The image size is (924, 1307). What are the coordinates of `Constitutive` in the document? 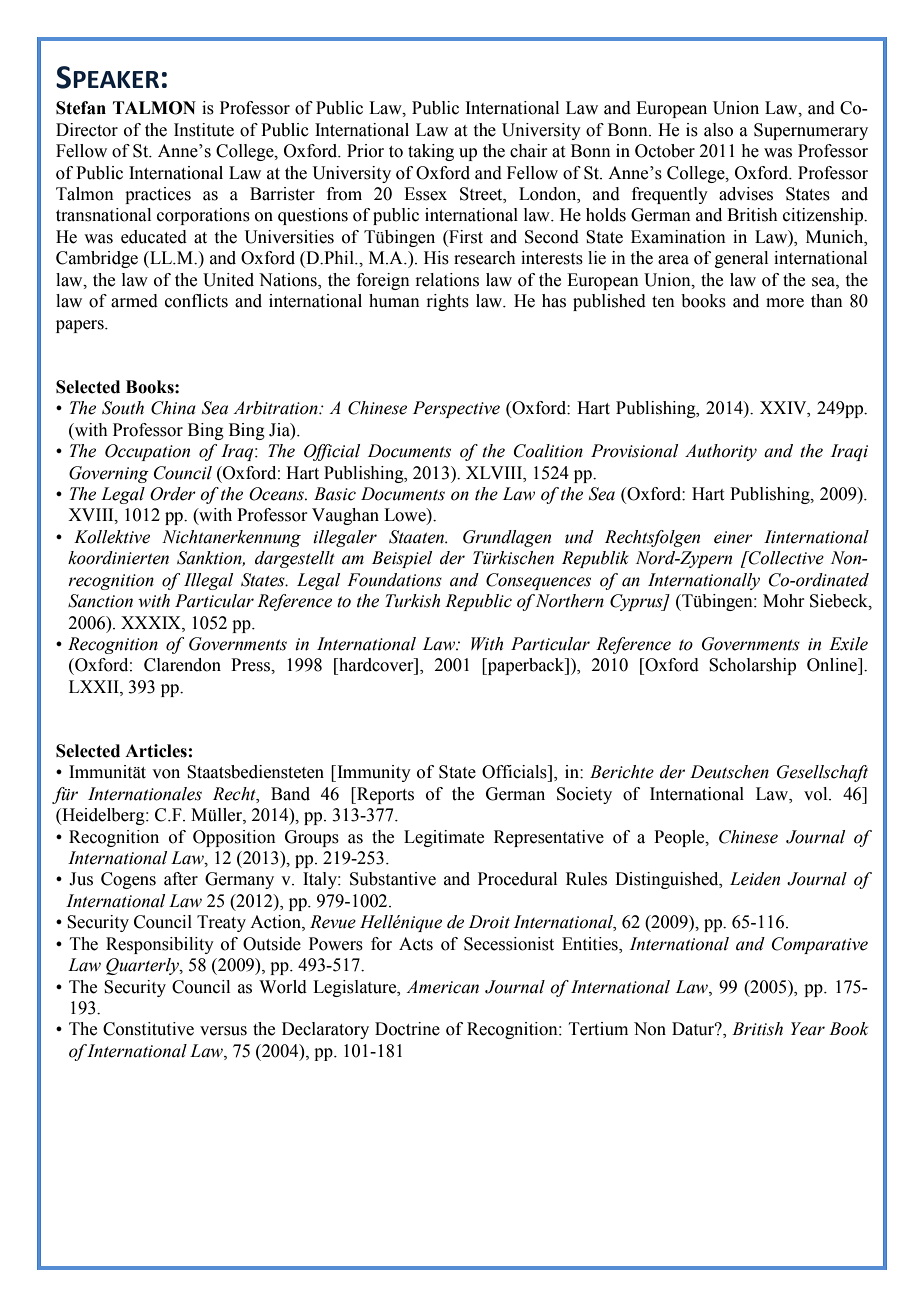 It's located at (148, 1029).
